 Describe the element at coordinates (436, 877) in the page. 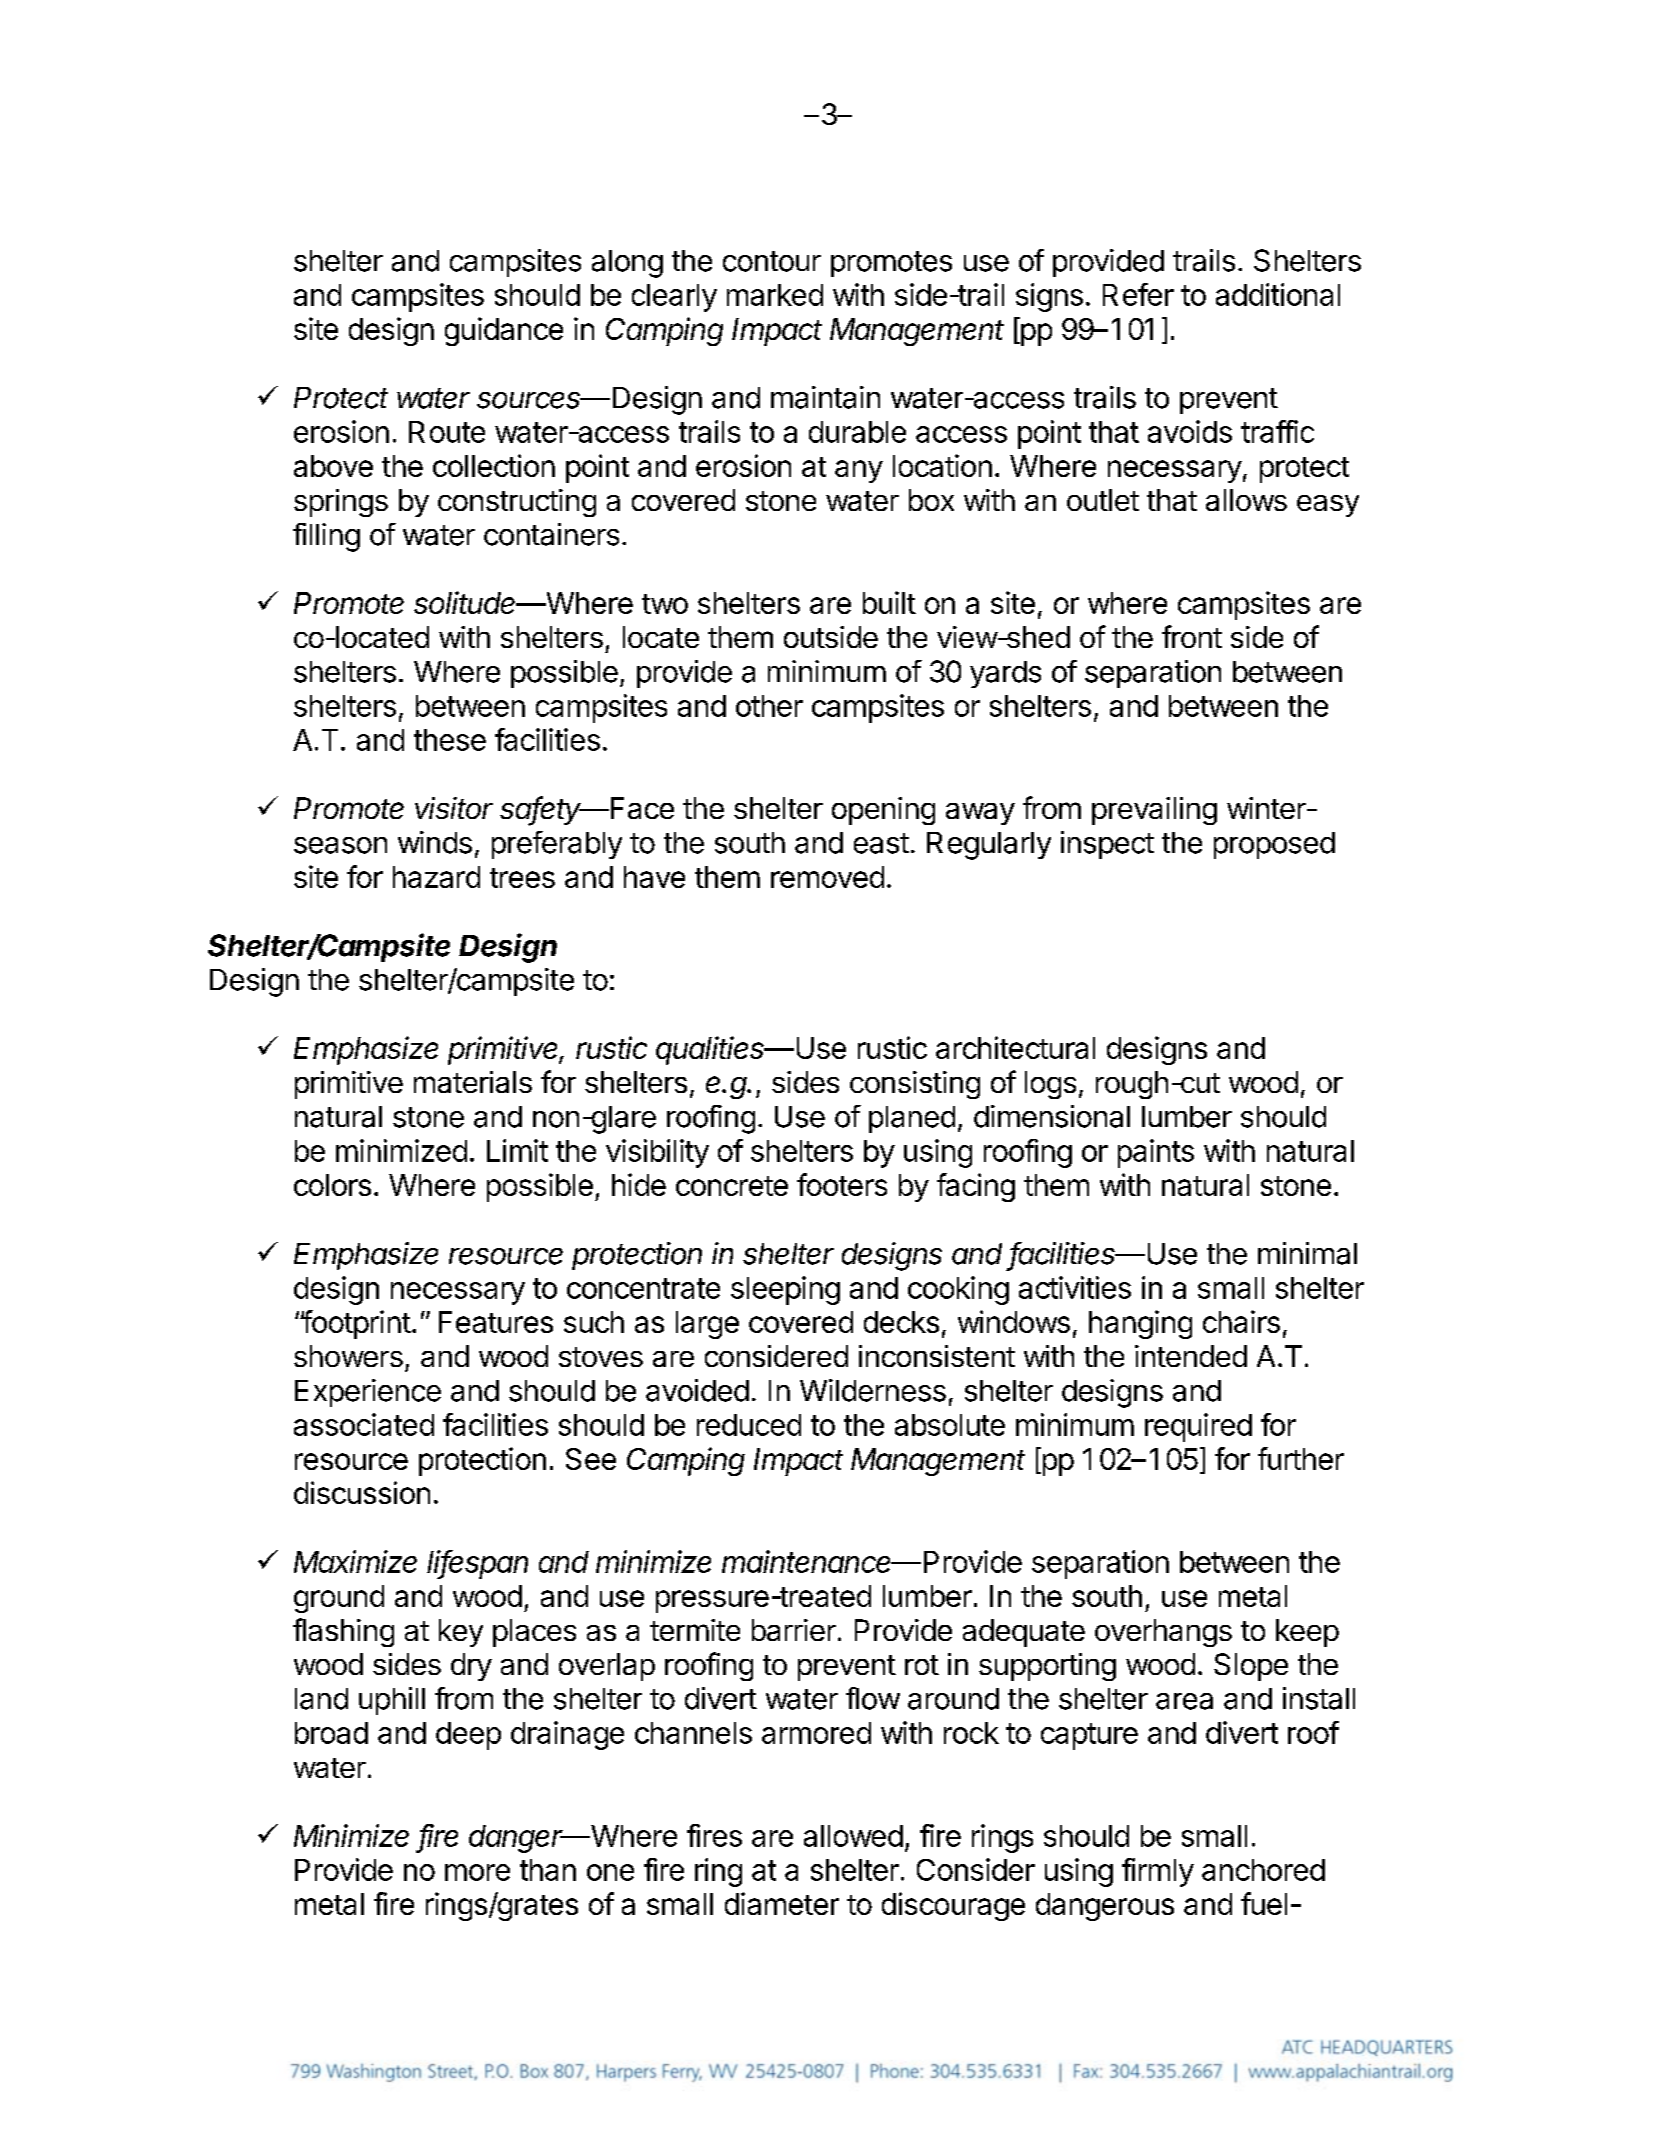

I see `hazard` at that location.
